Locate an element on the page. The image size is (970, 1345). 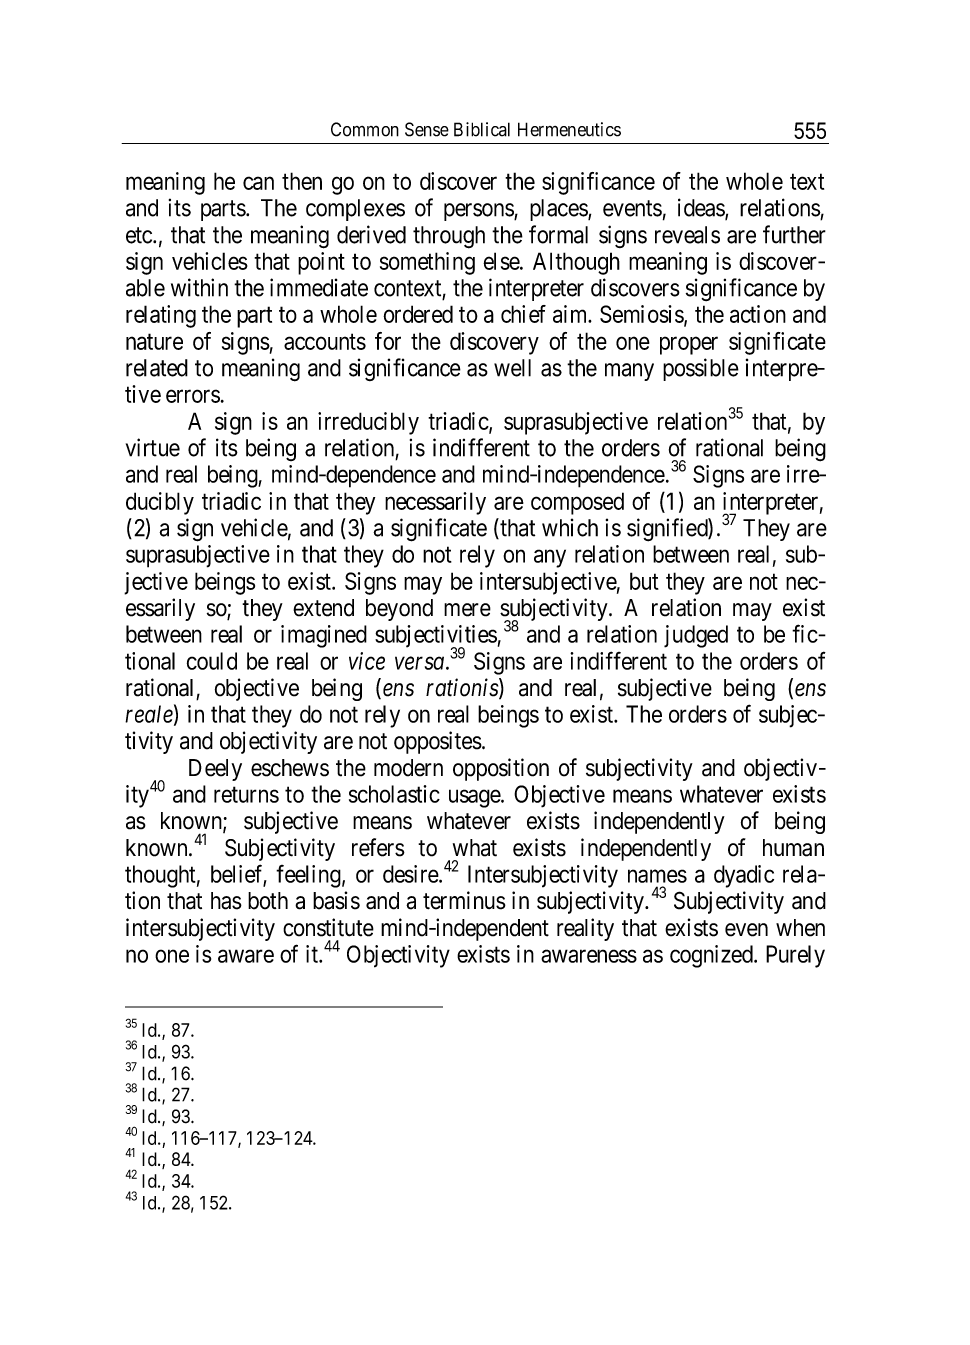
ideas is located at coordinates (702, 208).
